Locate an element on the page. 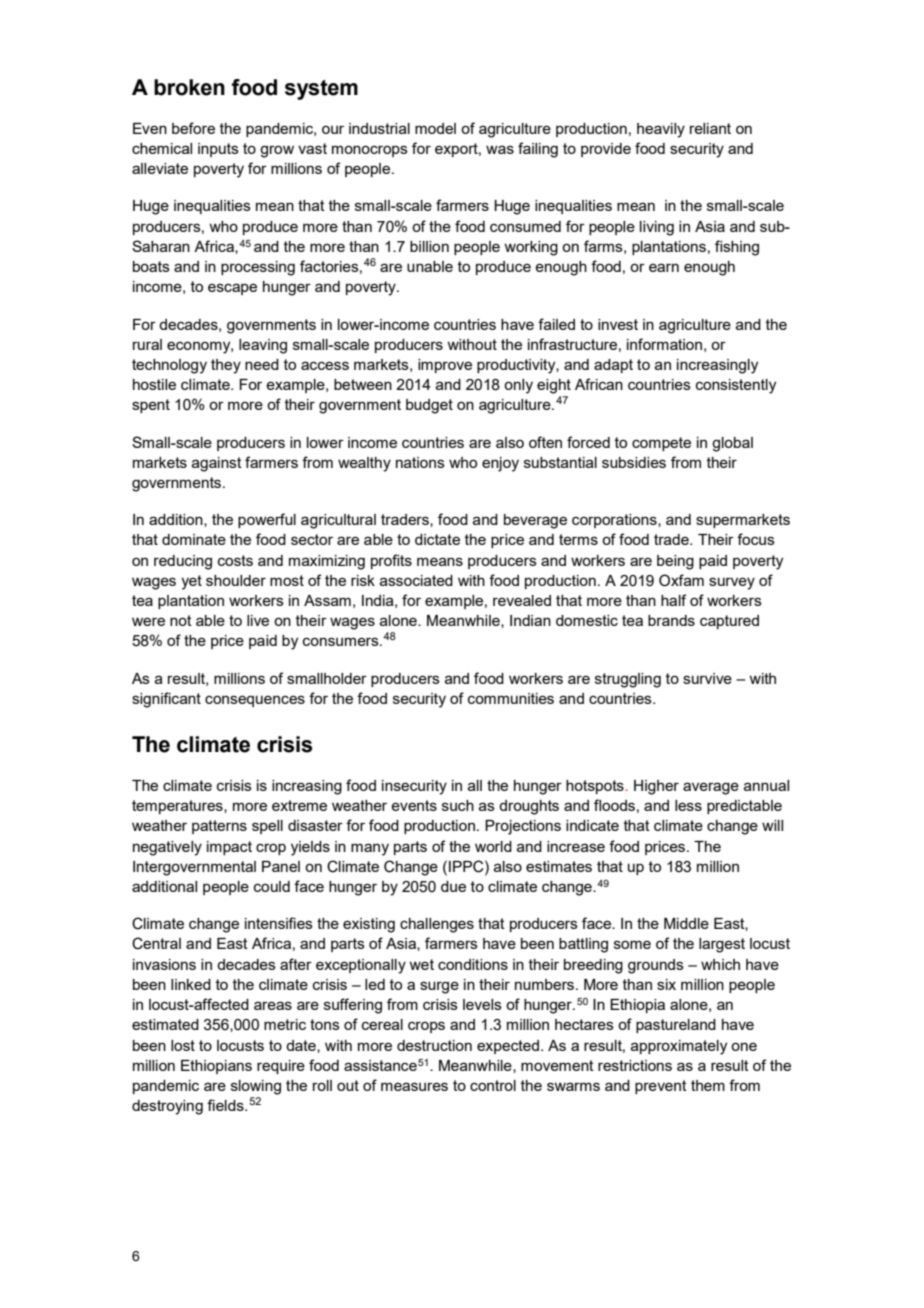  them is located at coordinates (708, 1085).
